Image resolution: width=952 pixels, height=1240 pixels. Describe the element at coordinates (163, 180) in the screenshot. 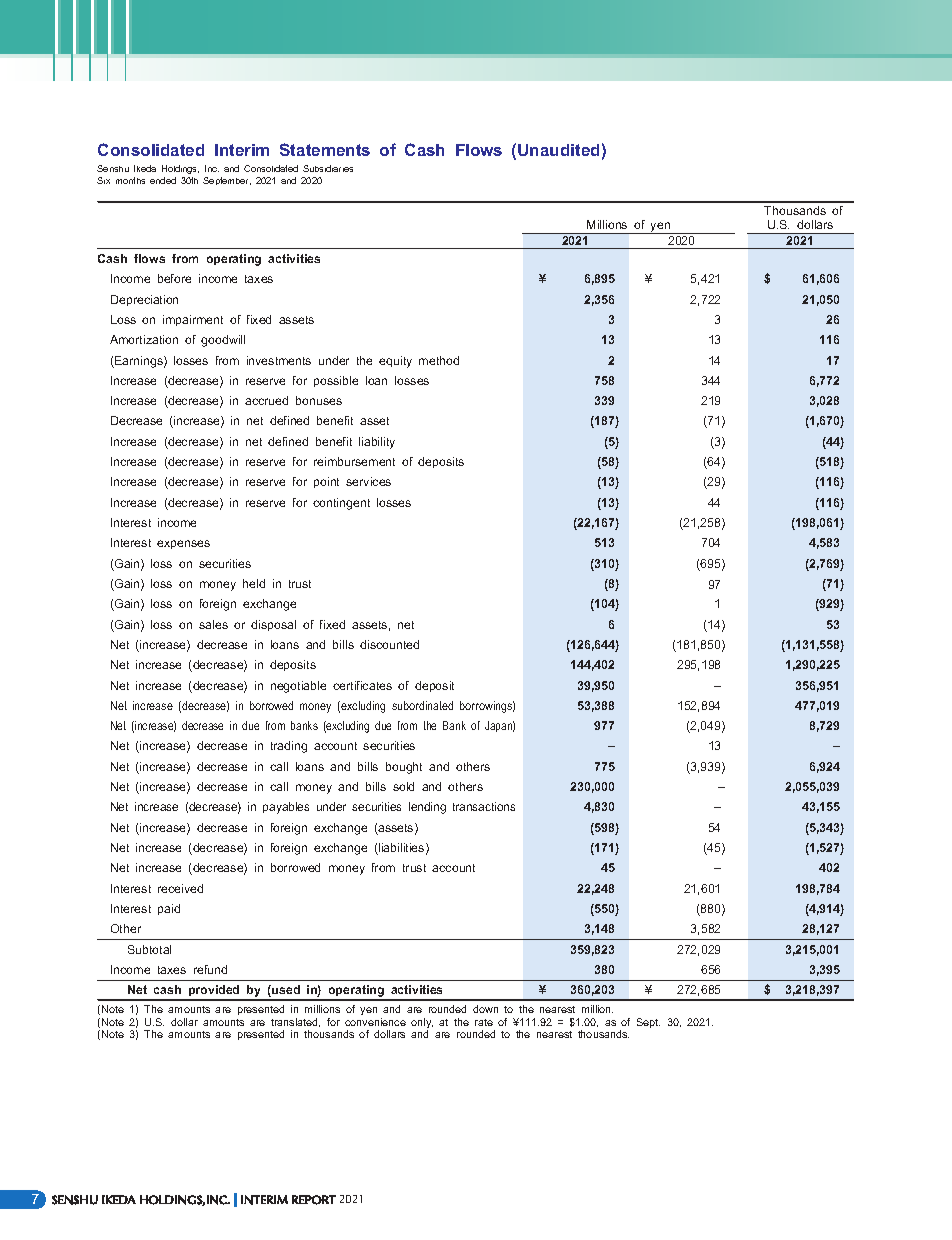

I see `ended` at that location.
